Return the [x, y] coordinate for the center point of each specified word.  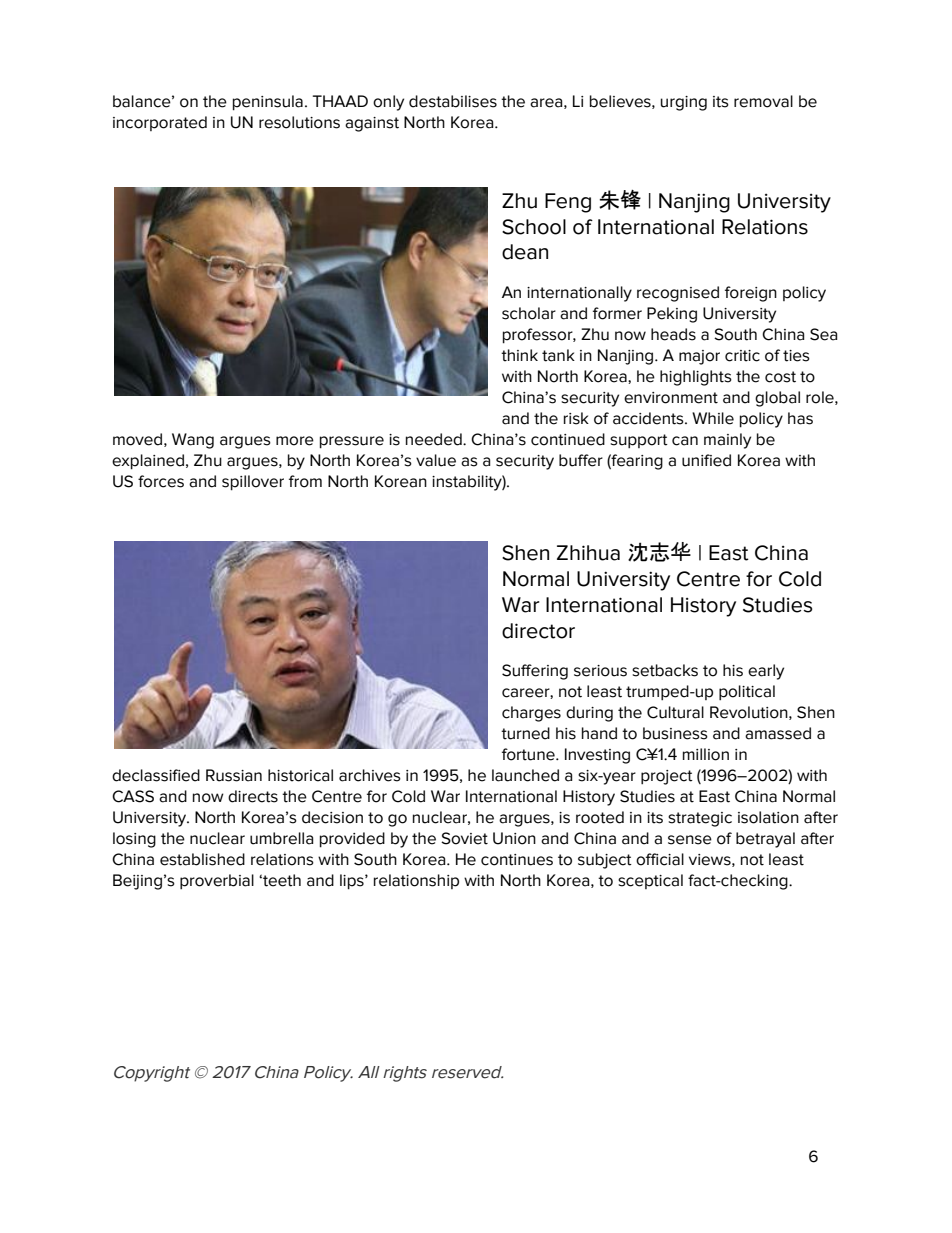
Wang [193, 441]
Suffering [535, 672]
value [436, 460]
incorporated [160, 123]
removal [763, 101]
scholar [529, 313]
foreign [751, 294]
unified [706, 460]
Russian [234, 775]
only [388, 103]
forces [161, 481]
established [202, 859]
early [766, 672]
